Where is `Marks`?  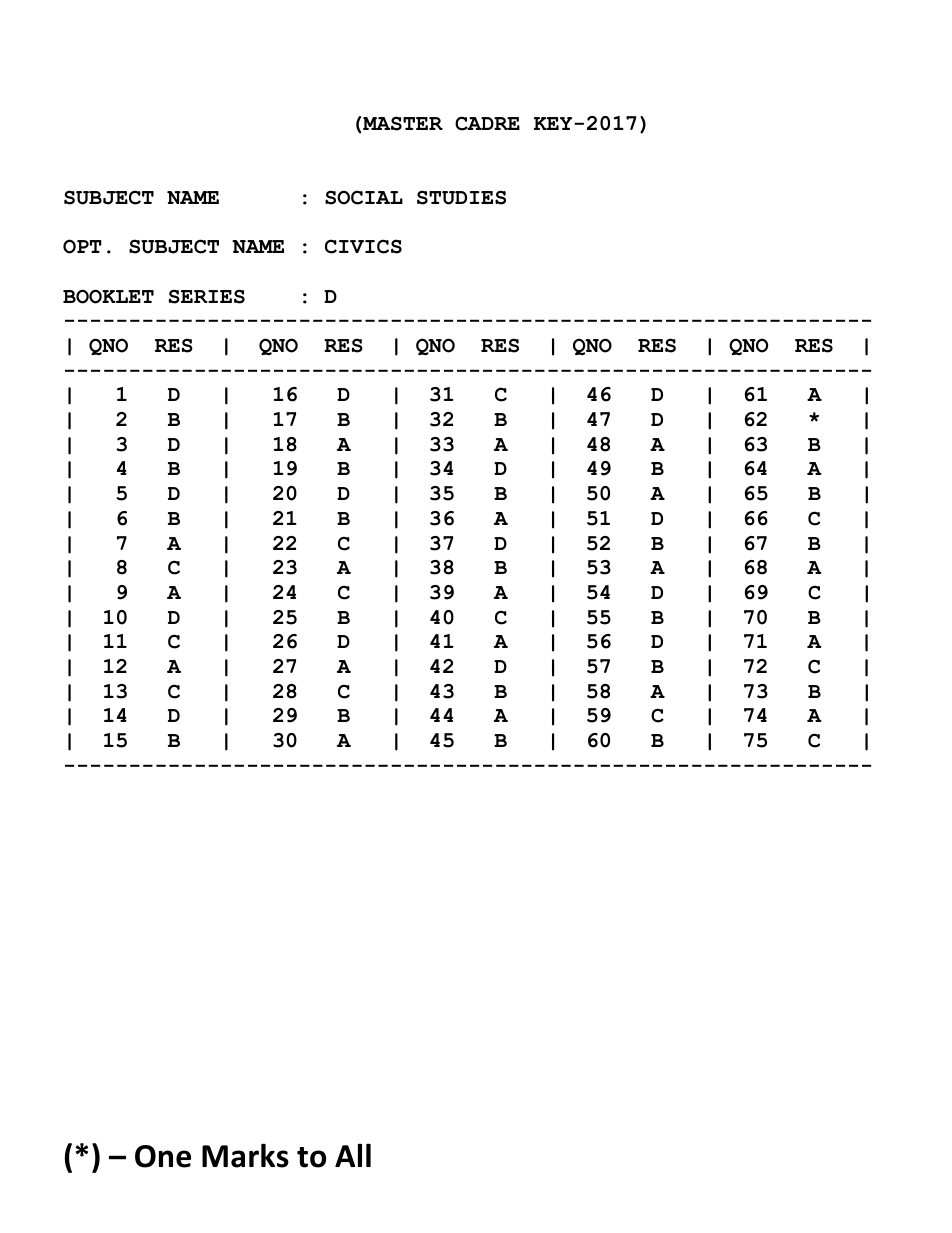 Marks is located at coordinates (245, 1155).
